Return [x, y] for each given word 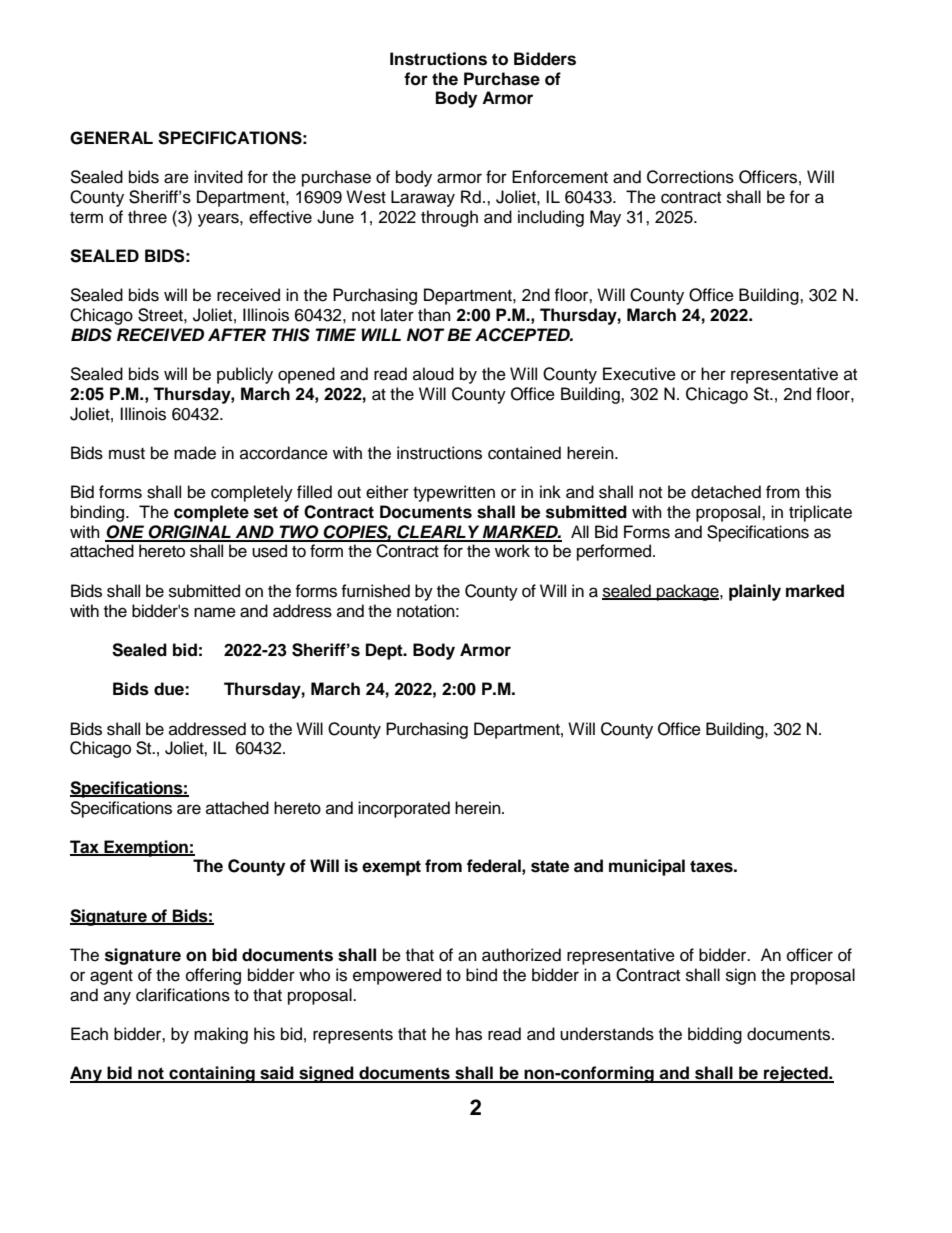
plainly [755, 592]
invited [218, 177]
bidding [715, 1035]
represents [353, 1036]
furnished [375, 591]
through [449, 218]
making [221, 1035]
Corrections [690, 177]
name [215, 612]
